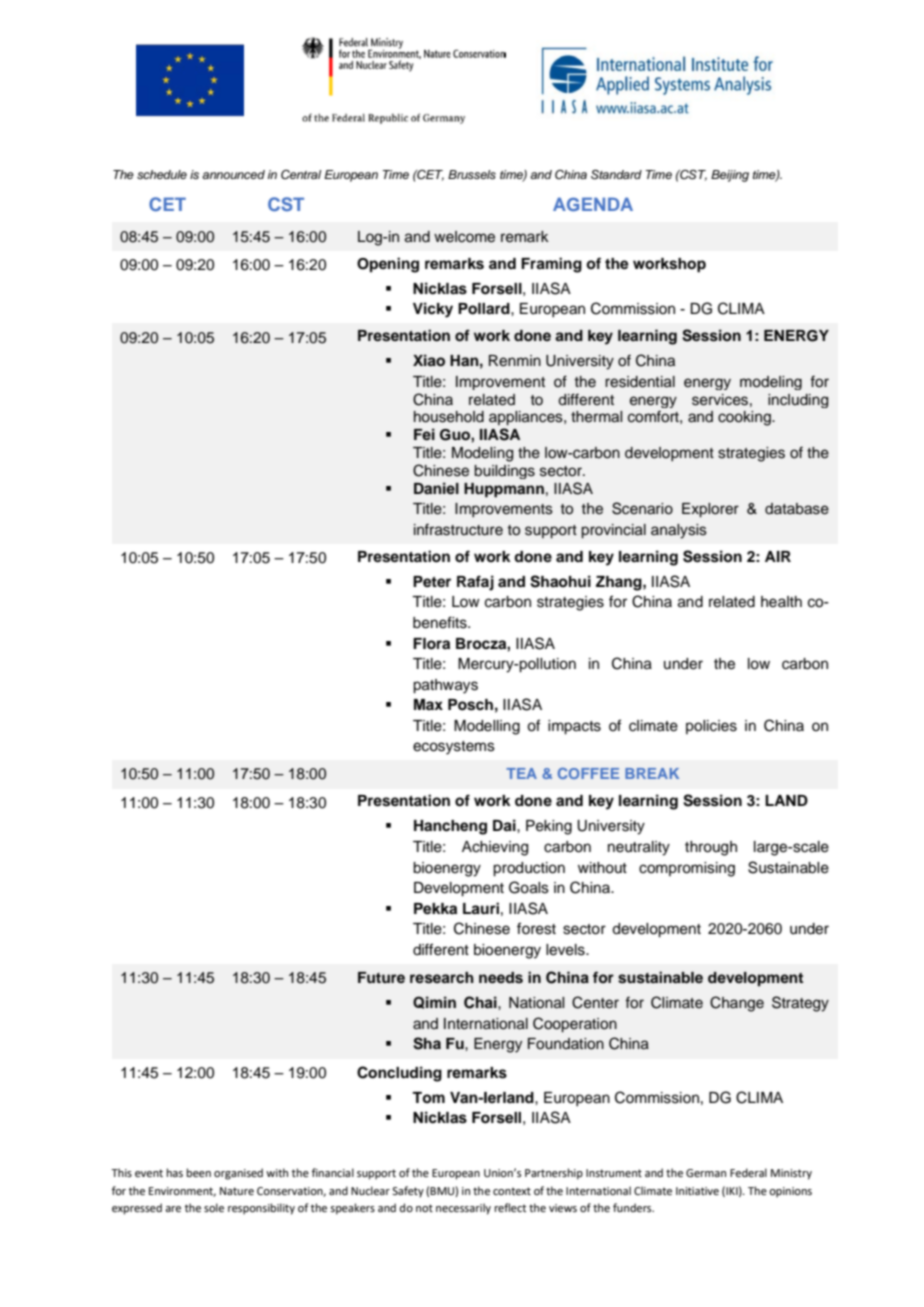 The image size is (924, 1307). Describe the element at coordinates (233, 174) in the screenshot. I see `announced` at that location.
